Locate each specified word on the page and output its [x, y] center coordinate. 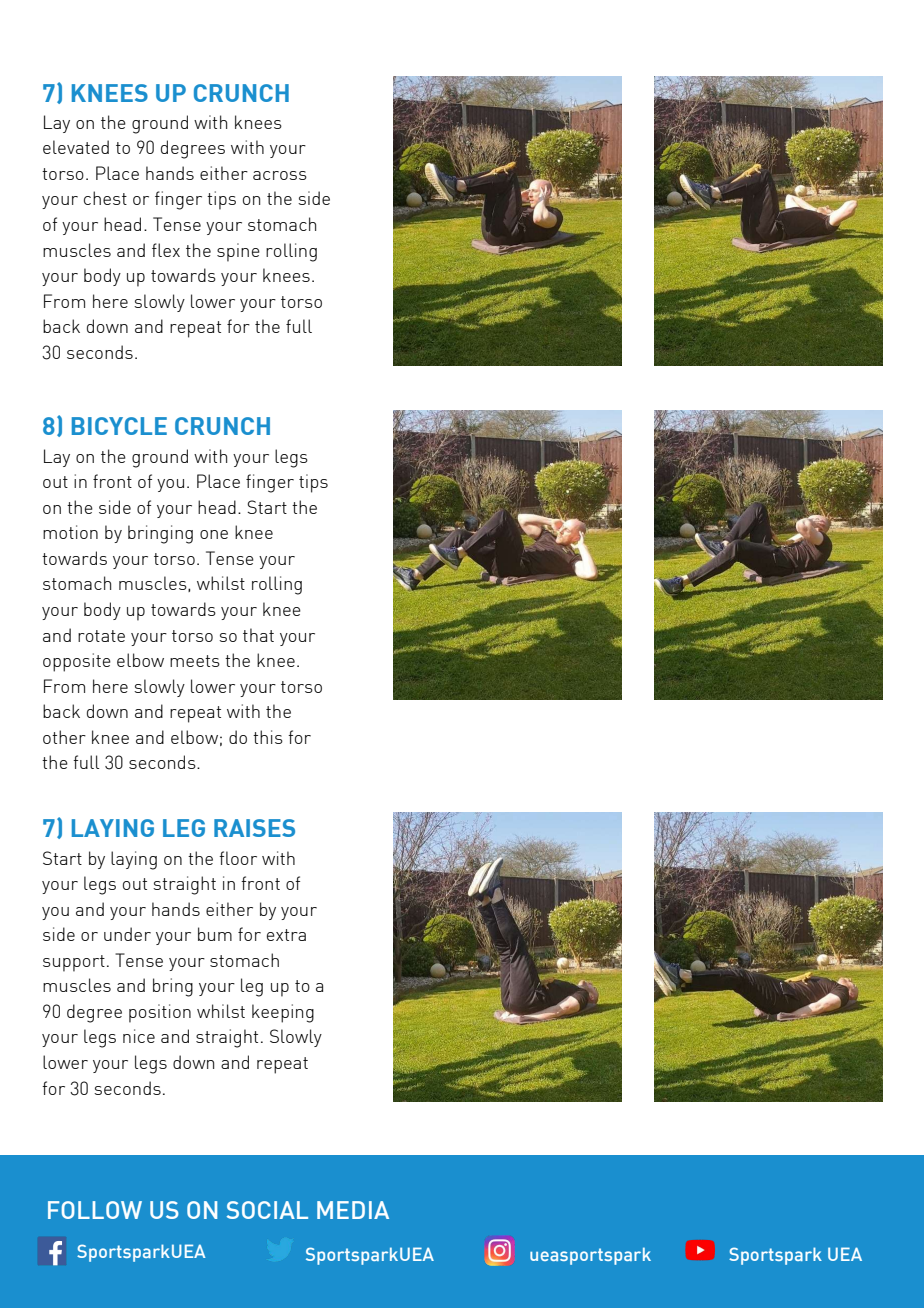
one [214, 534]
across [280, 175]
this [268, 737]
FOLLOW [95, 1210]
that [258, 635]
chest [105, 198]
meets [195, 661]
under [127, 934]
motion [70, 532]
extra [286, 935]
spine [238, 252]
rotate [101, 636]
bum [215, 934]
